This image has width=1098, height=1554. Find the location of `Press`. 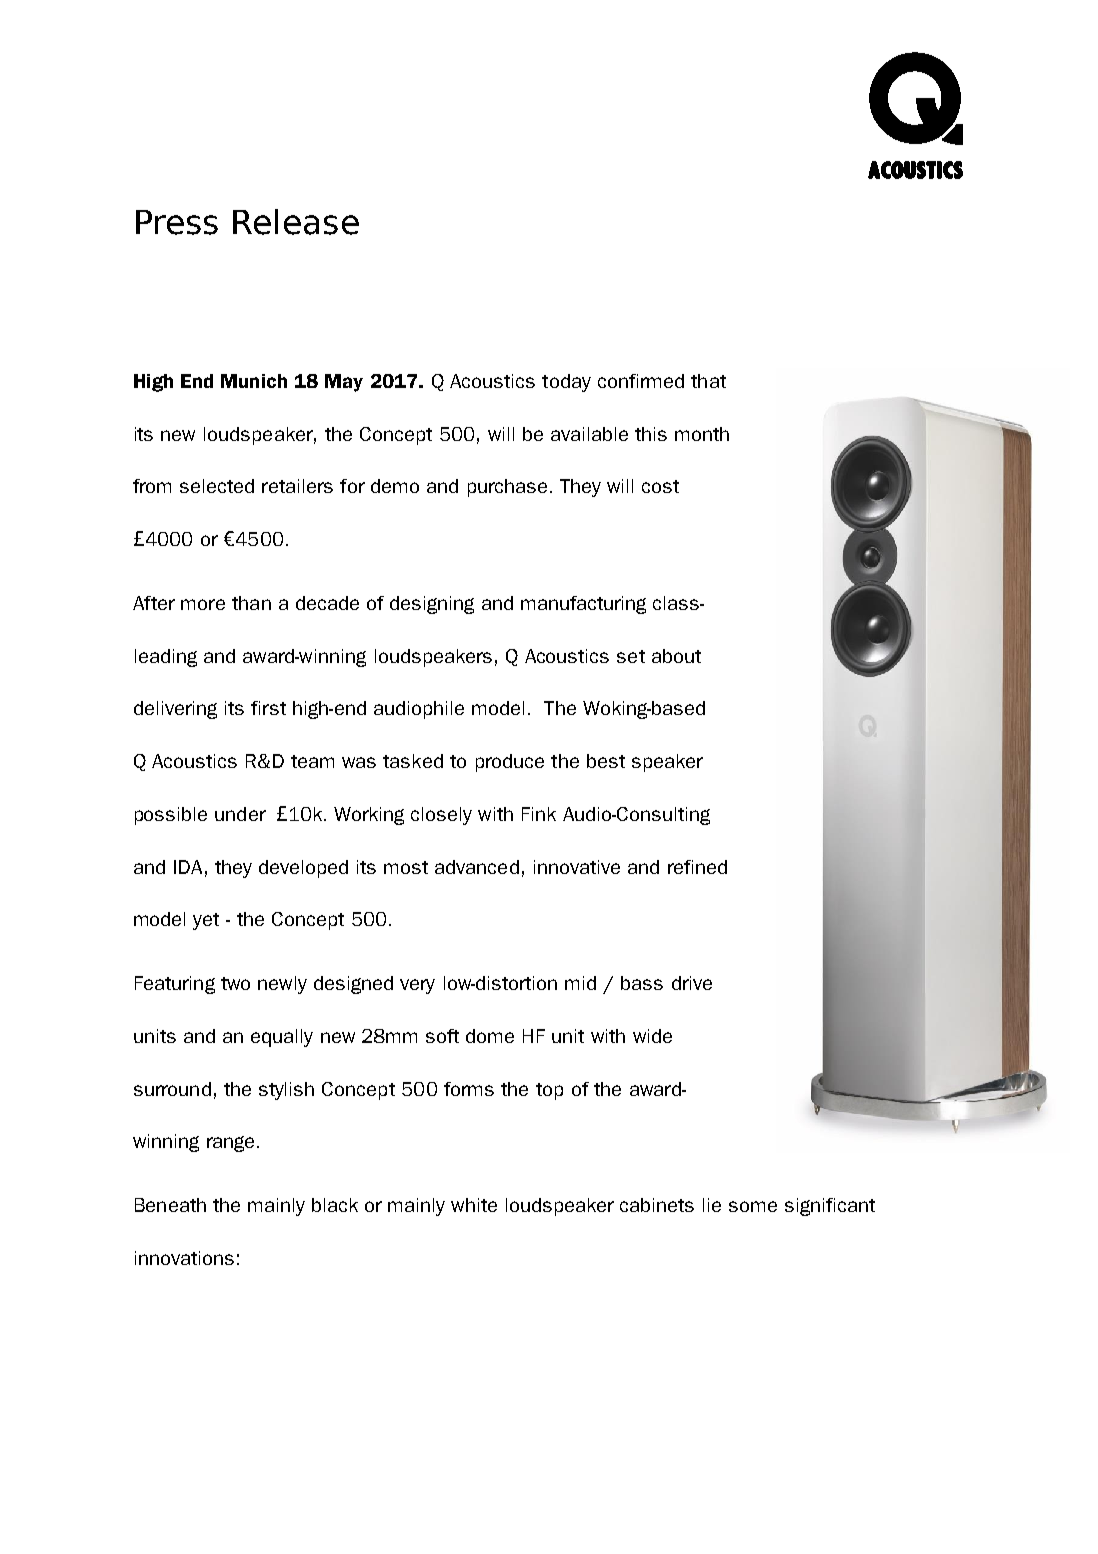

Press is located at coordinates (177, 222).
